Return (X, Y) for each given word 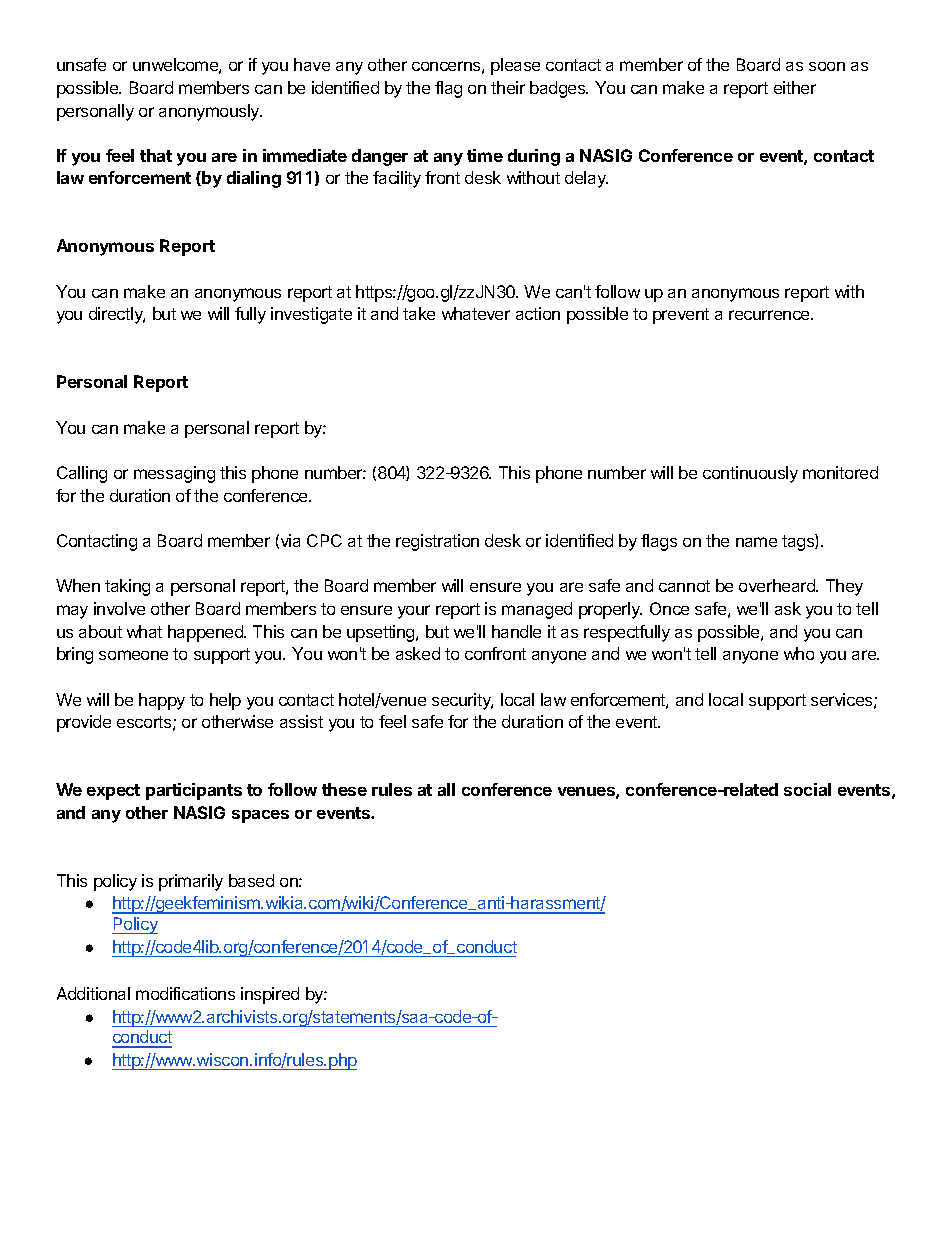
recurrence (770, 315)
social (807, 789)
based (251, 880)
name (756, 542)
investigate (311, 315)
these (344, 789)
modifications (185, 993)
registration (437, 542)
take (419, 313)
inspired (270, 995)
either (795, 87)
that (156, 155)
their (508, 87)
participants (194, 791)
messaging (174, 474)
